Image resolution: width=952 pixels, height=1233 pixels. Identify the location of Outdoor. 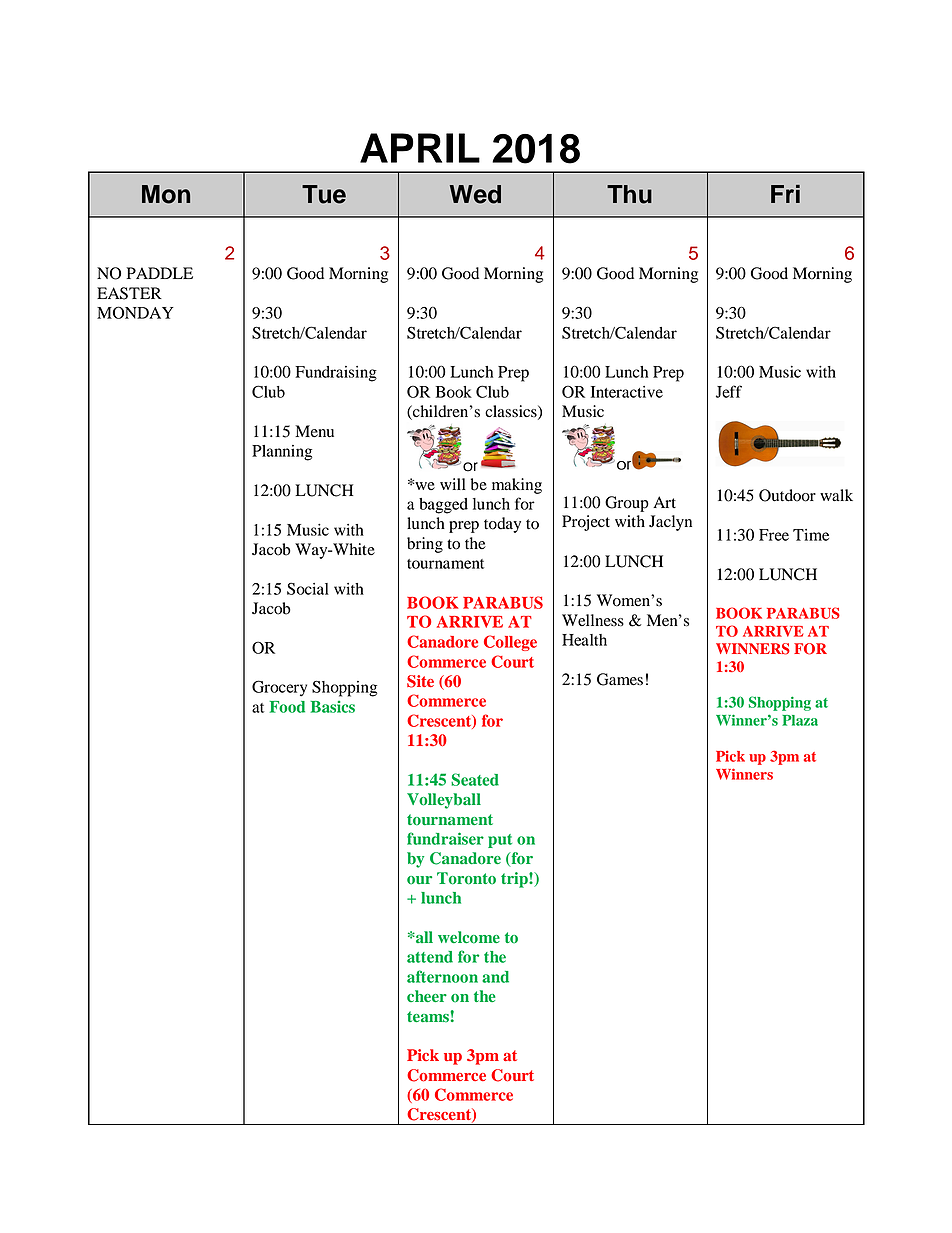
(787, 495).
